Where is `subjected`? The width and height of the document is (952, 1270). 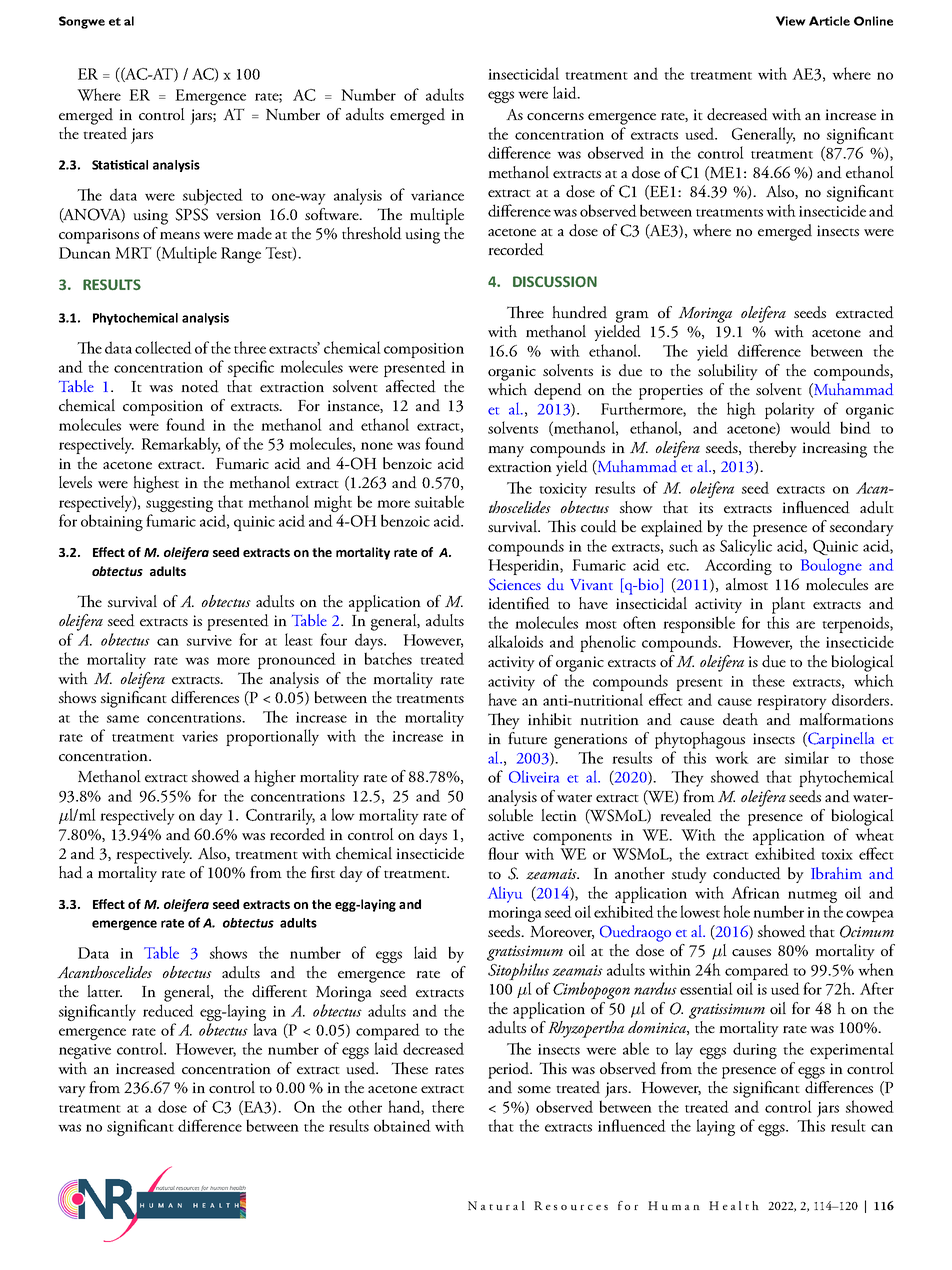 subjected is located at coordinates (213, 196).
